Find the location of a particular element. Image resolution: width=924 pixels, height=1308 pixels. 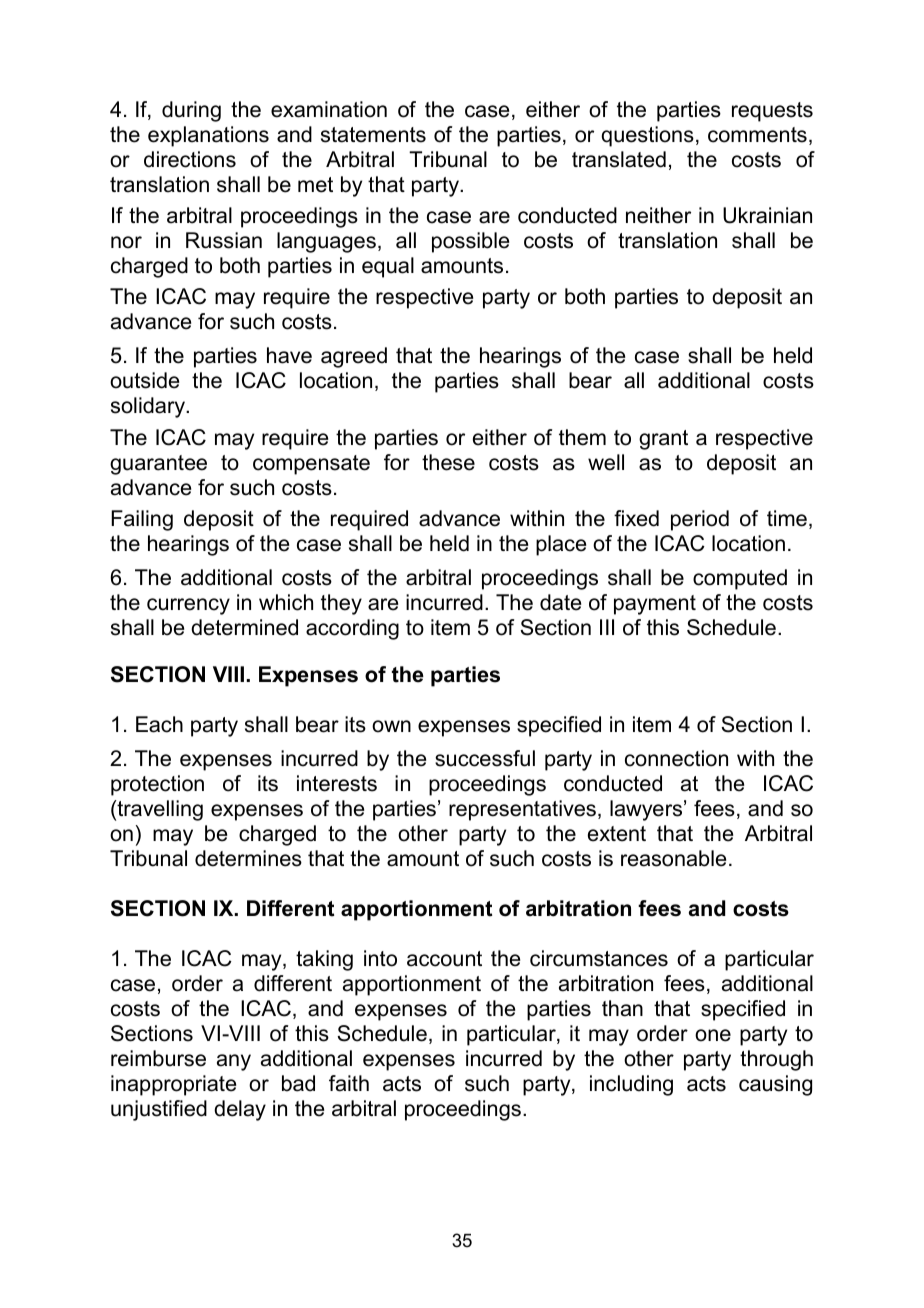

agreed is located at coordinates (354, 357).
